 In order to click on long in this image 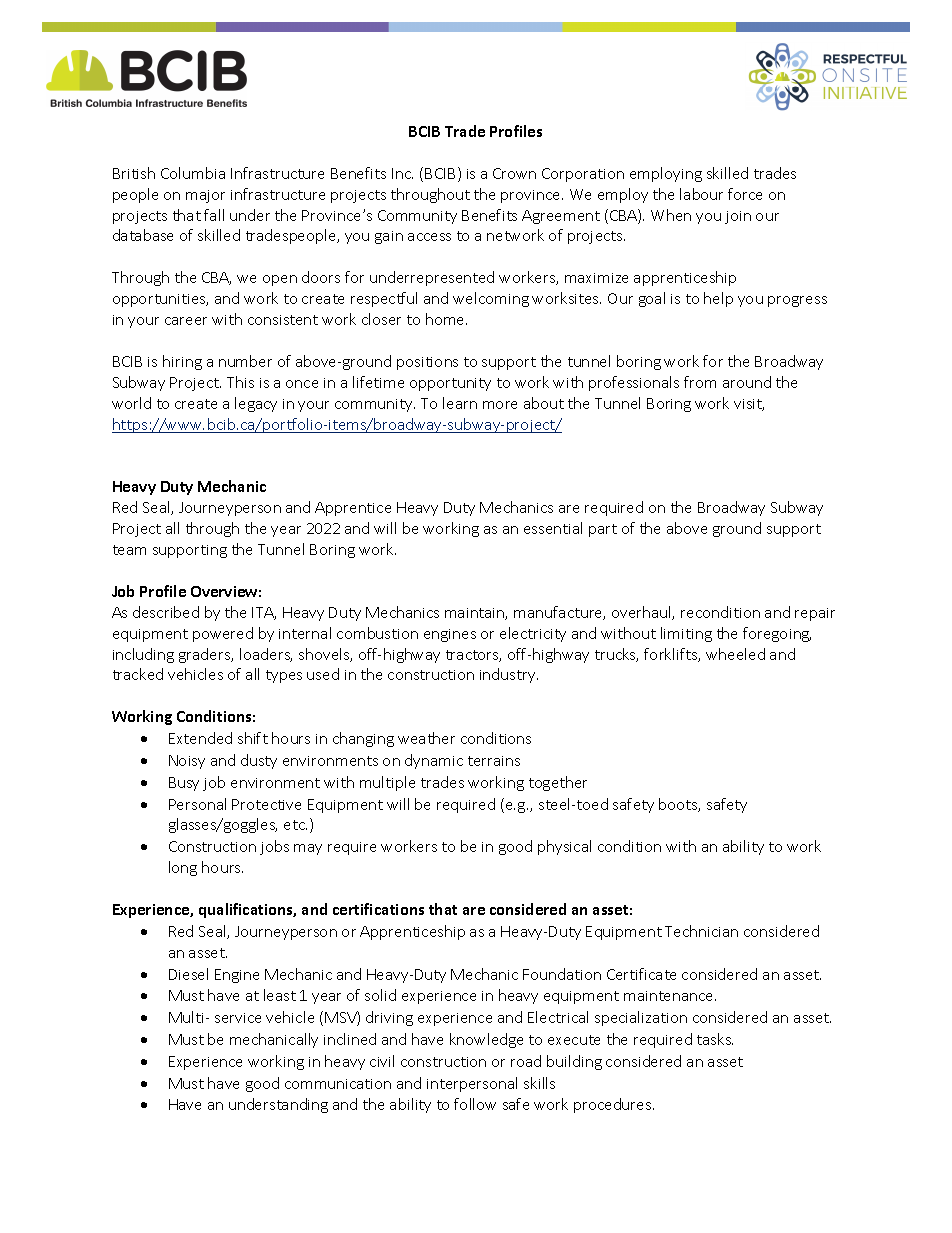, I will do `click(183, 868)`.
